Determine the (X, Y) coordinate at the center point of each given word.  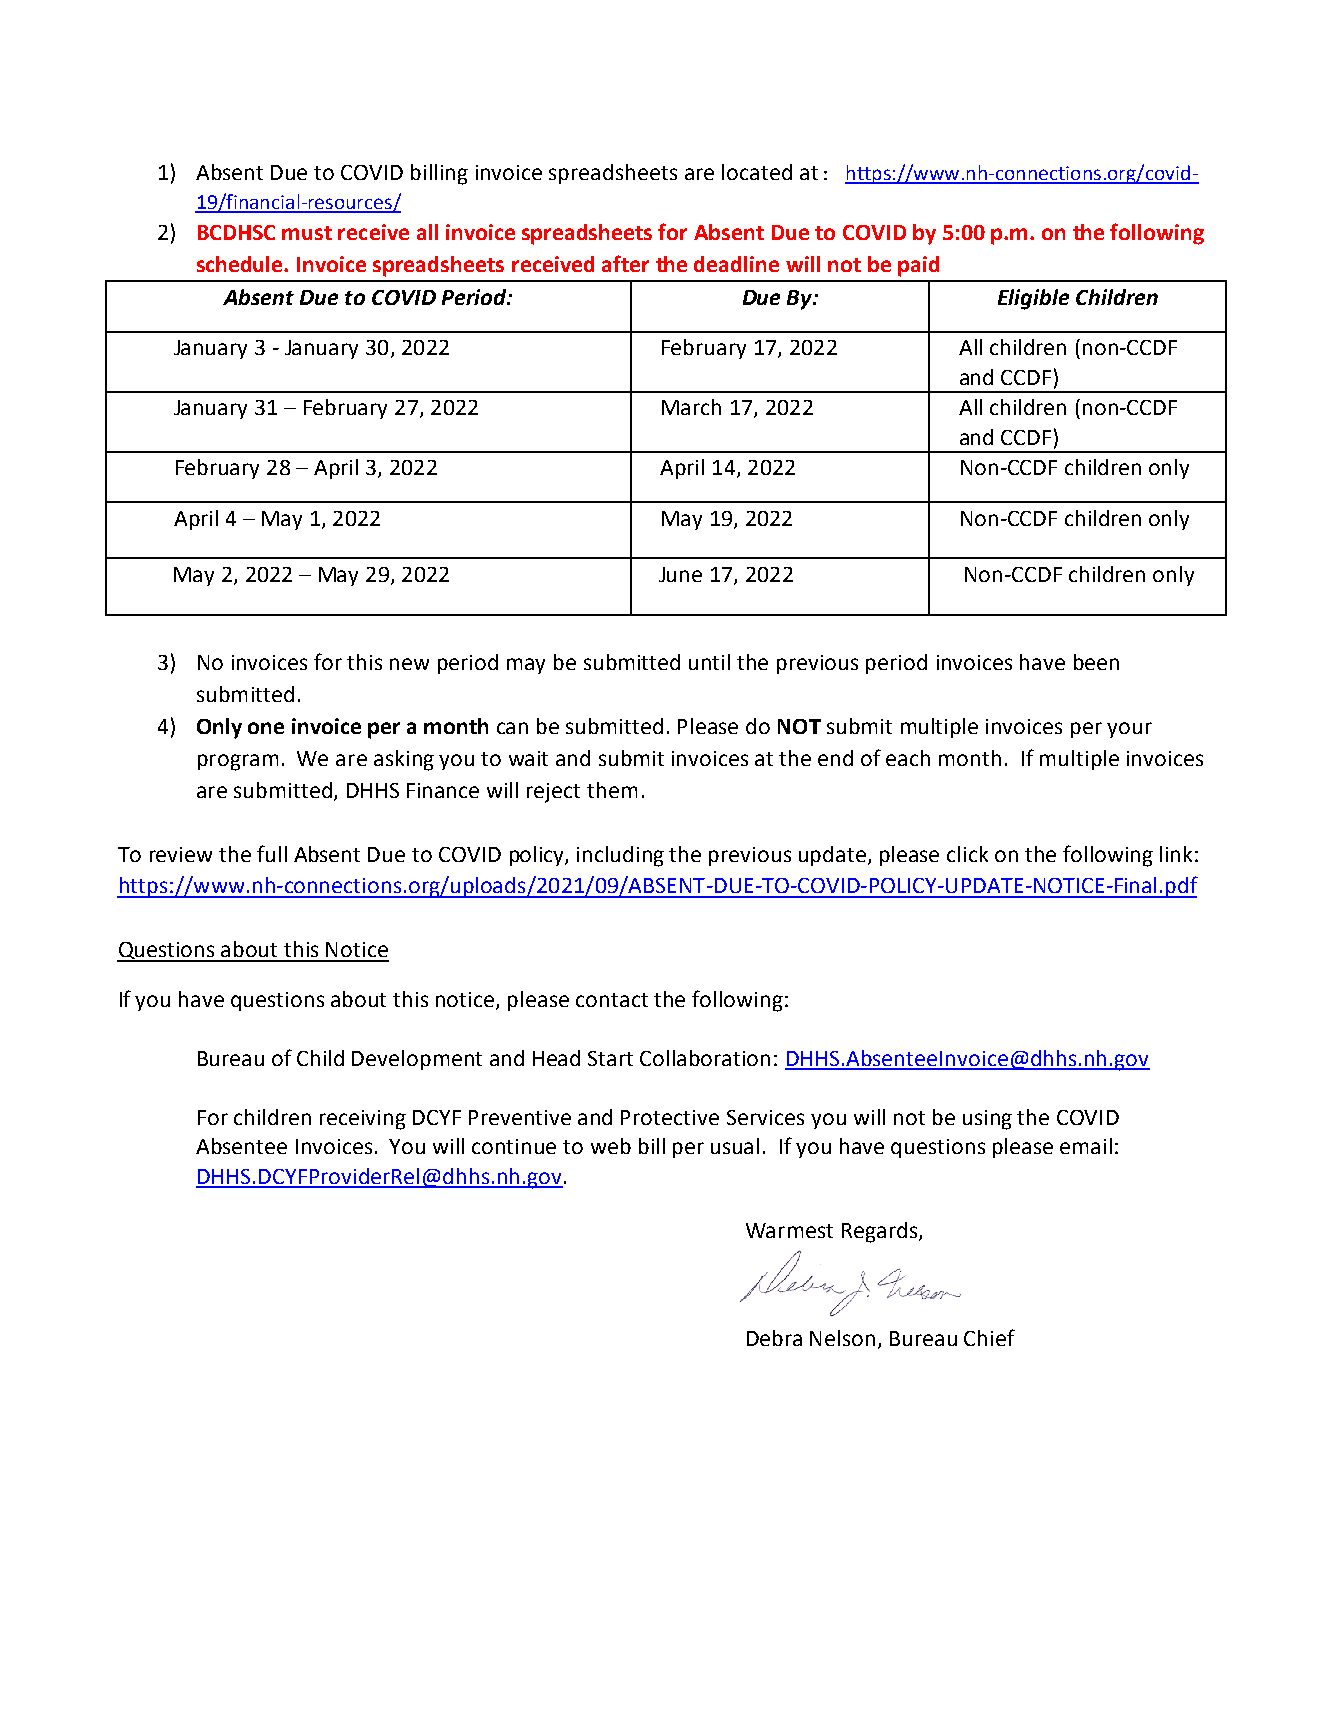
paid (918, 266)
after (625, 263)
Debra (774, 1338)
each (908, 758)
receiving (363, 1120)
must (307, 233)
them (612, 790)
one (266, 728)
